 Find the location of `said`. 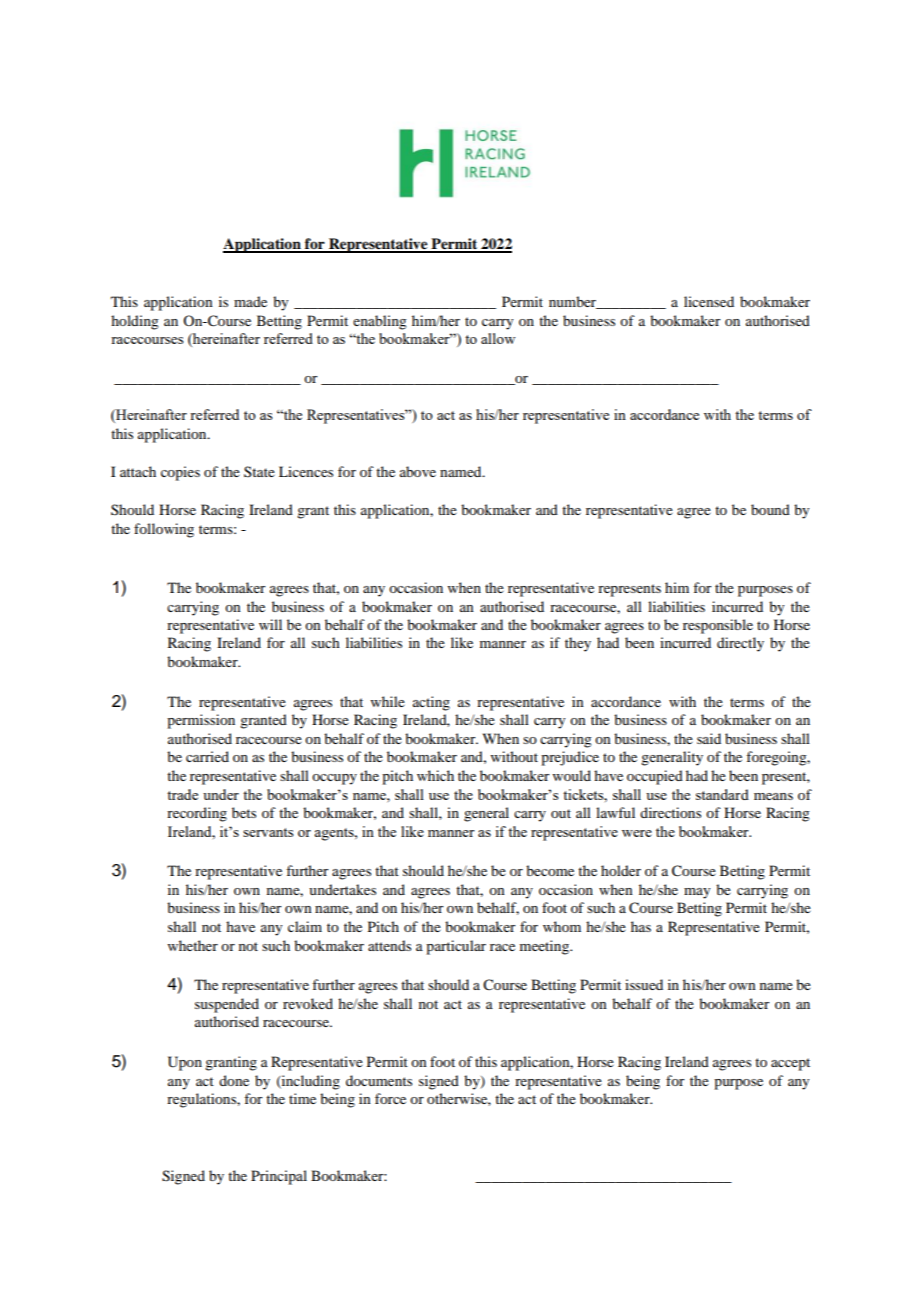

said is located at coordinates (709, 738).
